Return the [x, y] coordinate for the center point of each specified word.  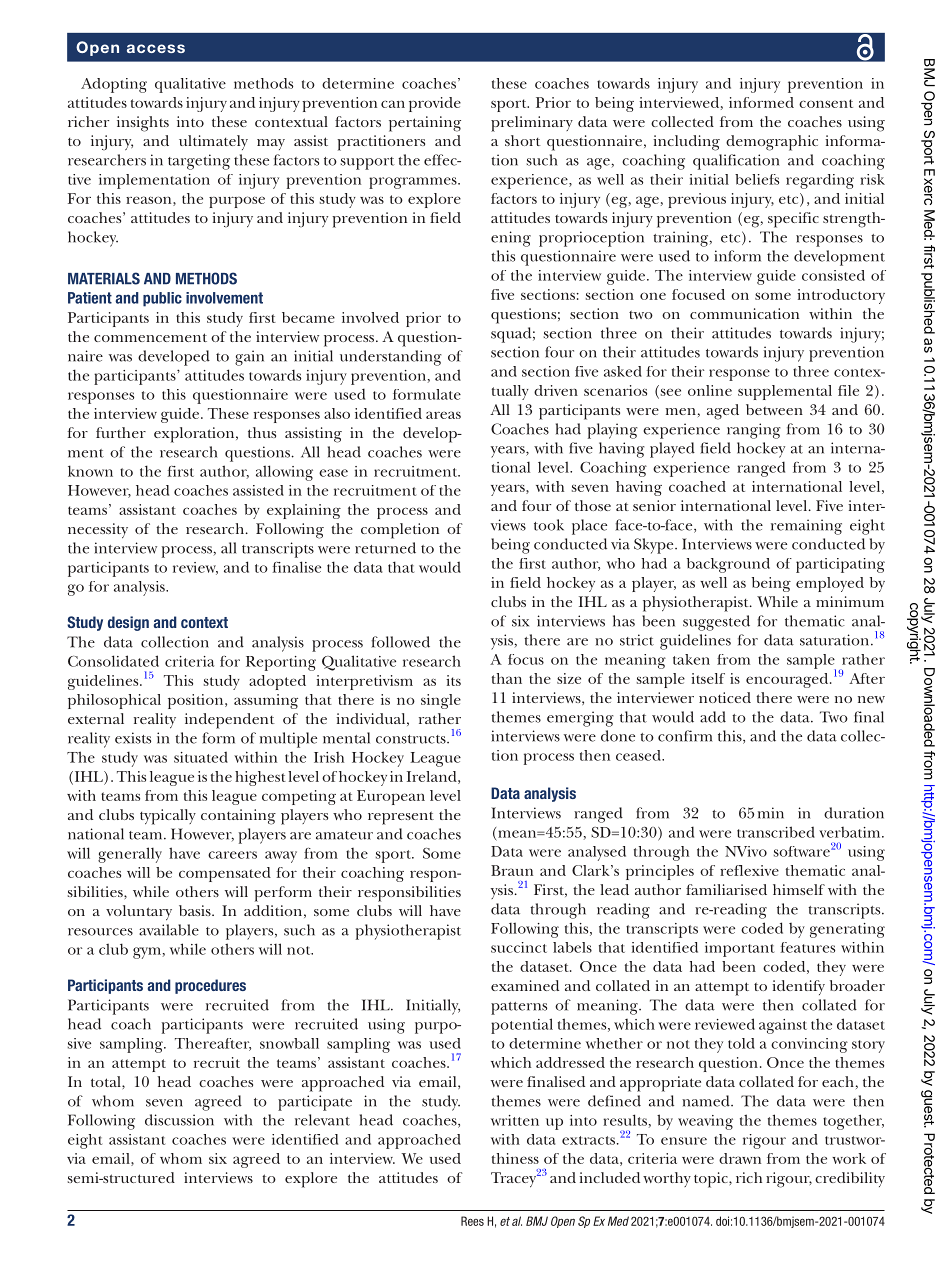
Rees [472, 1221]
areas [443, 415]
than [507, 678]
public [162, 299]
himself [799, 889]
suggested [716, 623]
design [128, 623]
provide [435, 104]
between [774, 409]
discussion [179, 1120]
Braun [512, 870]
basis [196, 910]
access [156, 48]
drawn [740, 1158]
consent [826, 103]
